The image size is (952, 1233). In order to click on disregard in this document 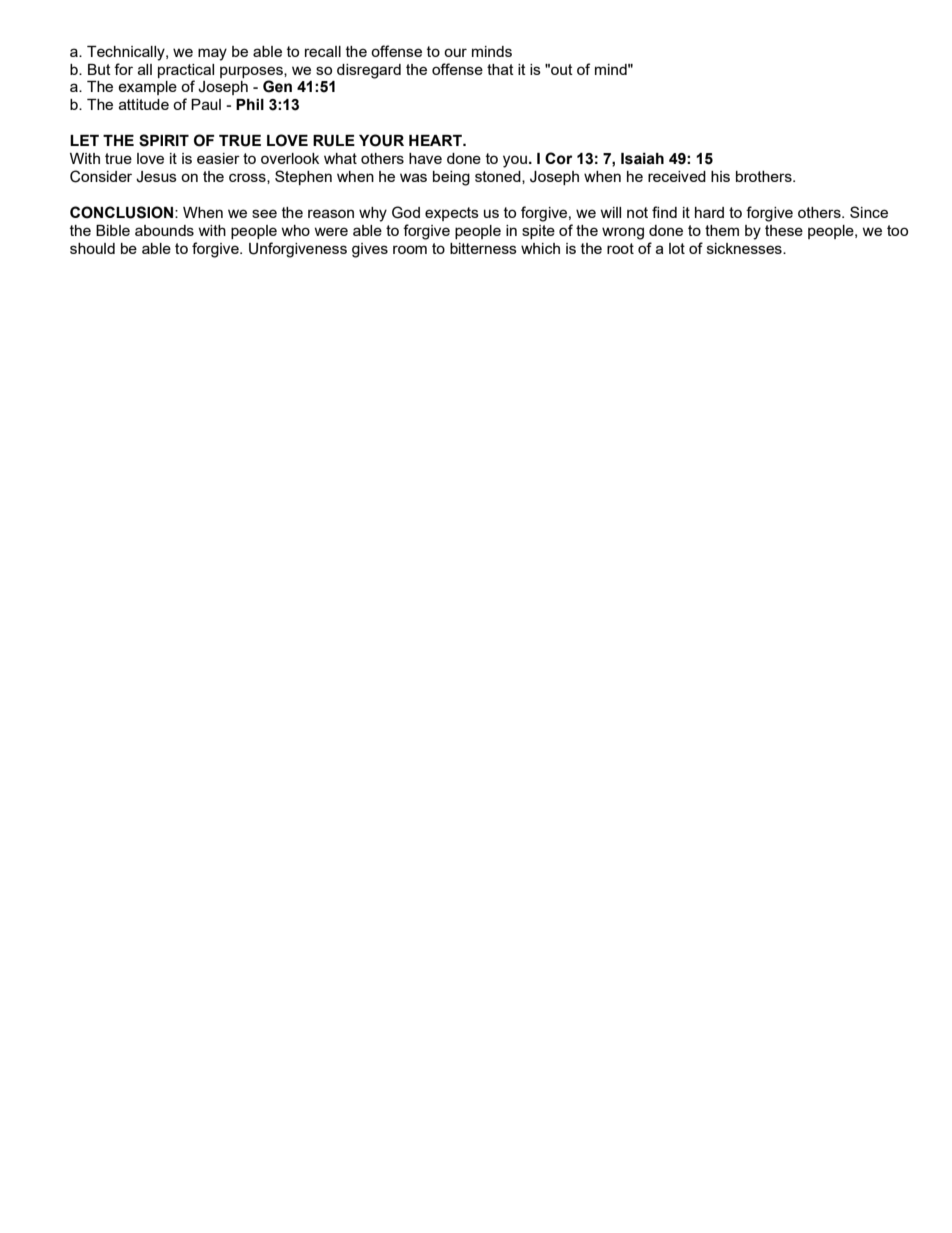, I will do `click(369, 71)`.
